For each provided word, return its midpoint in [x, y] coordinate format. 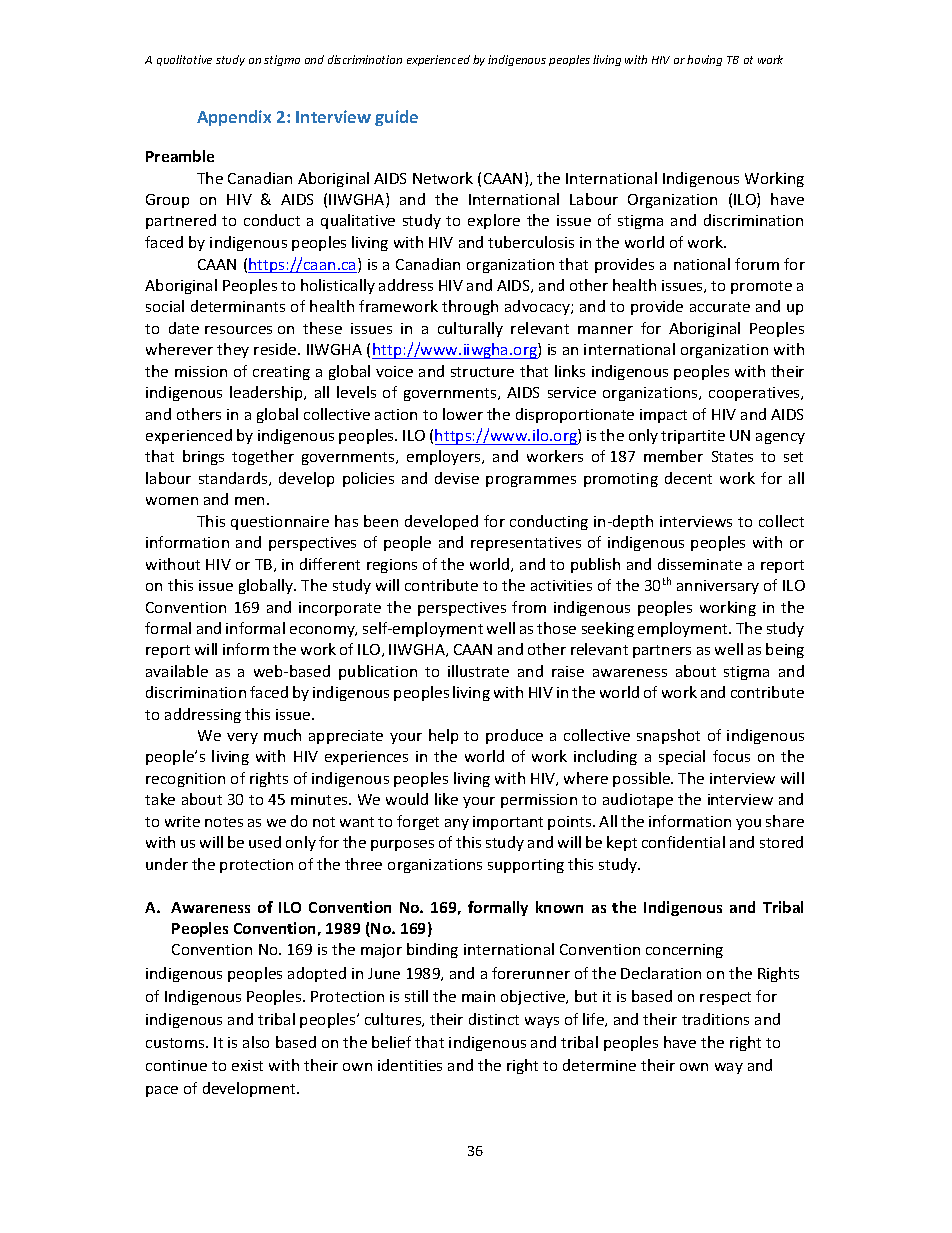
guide [396, 118]
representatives [526, 544]
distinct [494, 1019]
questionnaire [280, 523]
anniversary [718, 587]
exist [247, 1065]
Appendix [234, 118]
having [704, 60]
